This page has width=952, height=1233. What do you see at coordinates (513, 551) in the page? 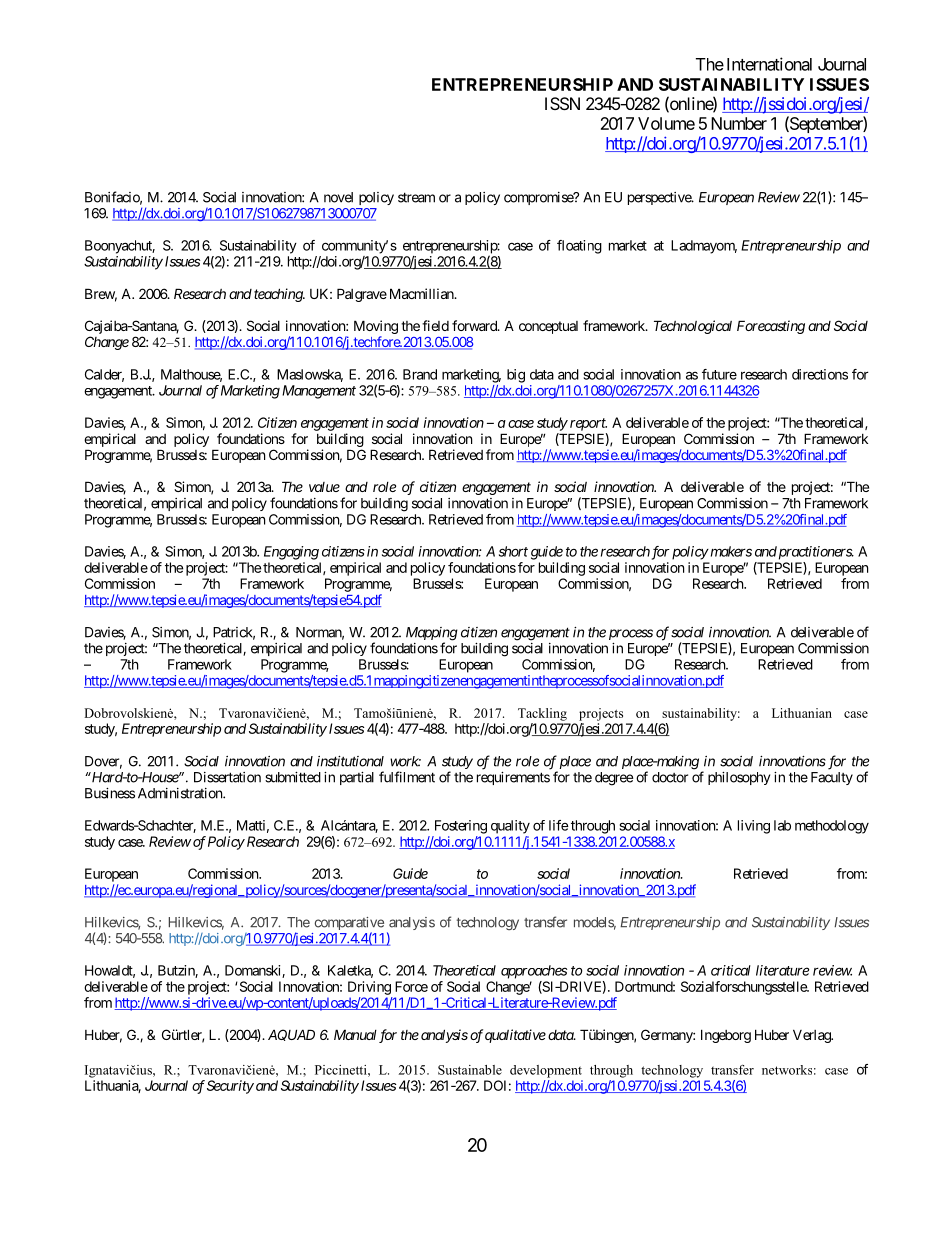
I see `short` at bounding box center [513, 551].
